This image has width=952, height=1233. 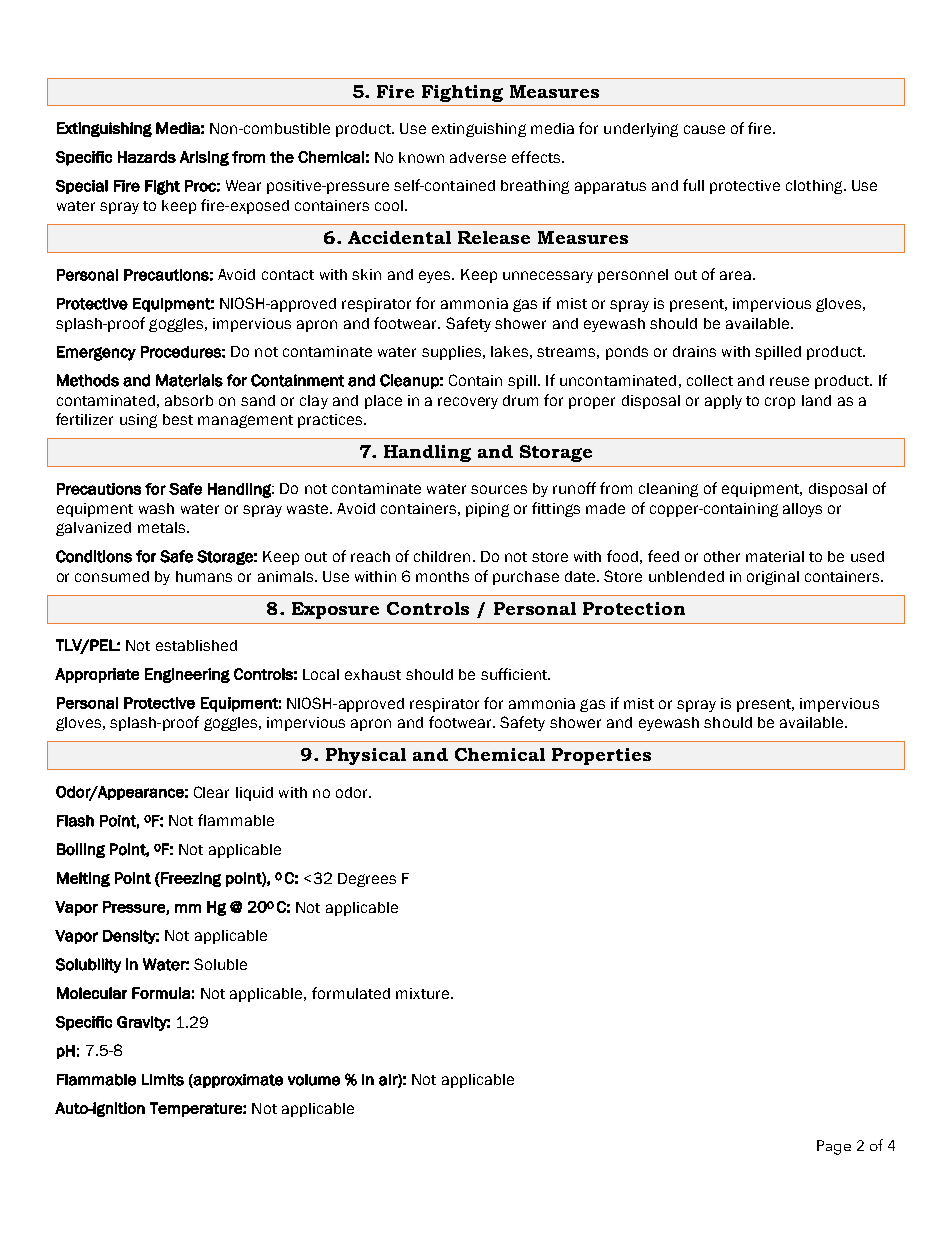 I want to click on clothing, so click(x=815, y=187).
